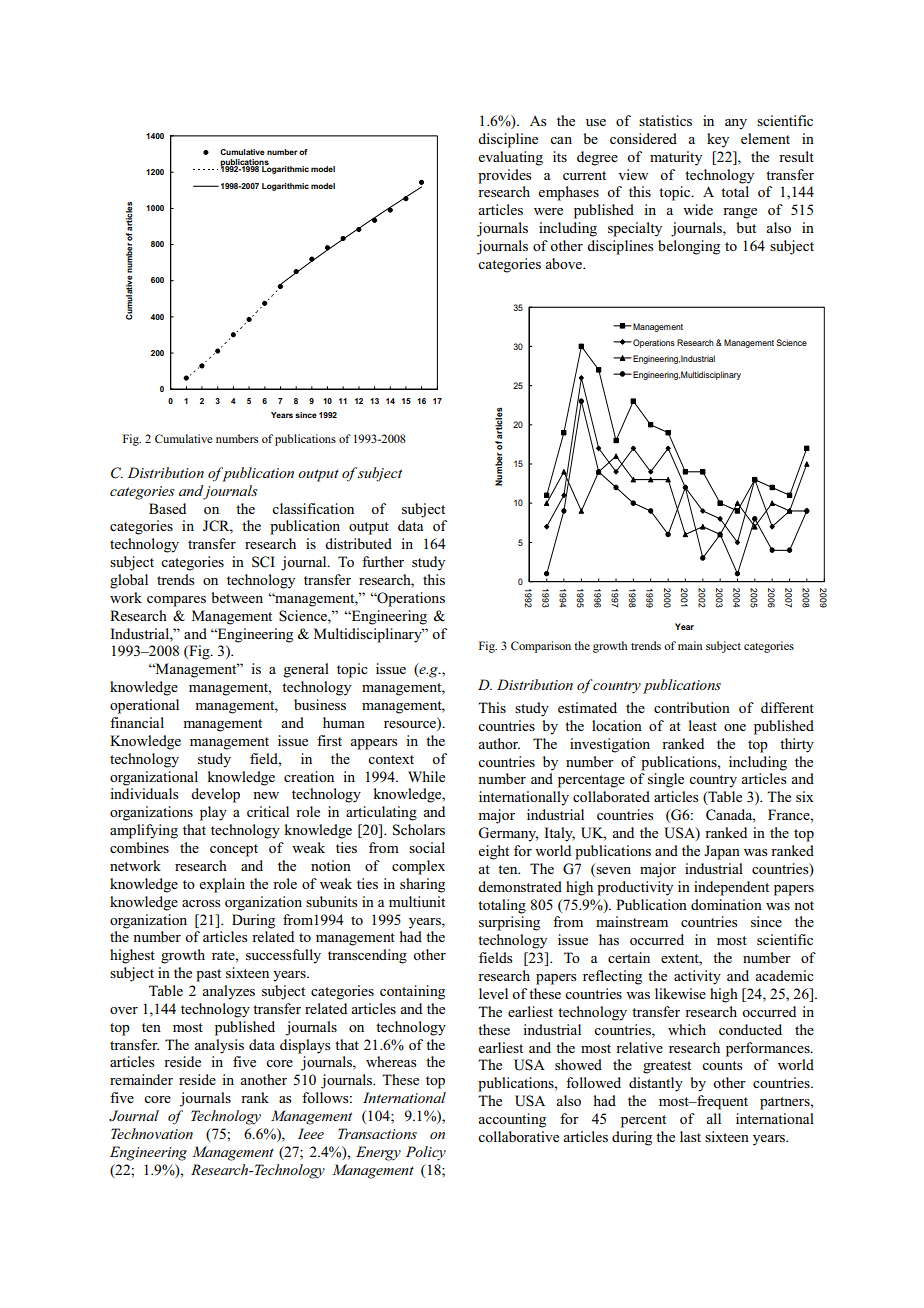  Describe the element at coordinates (718, 140) in the screenshot. I see `key` at that location.
